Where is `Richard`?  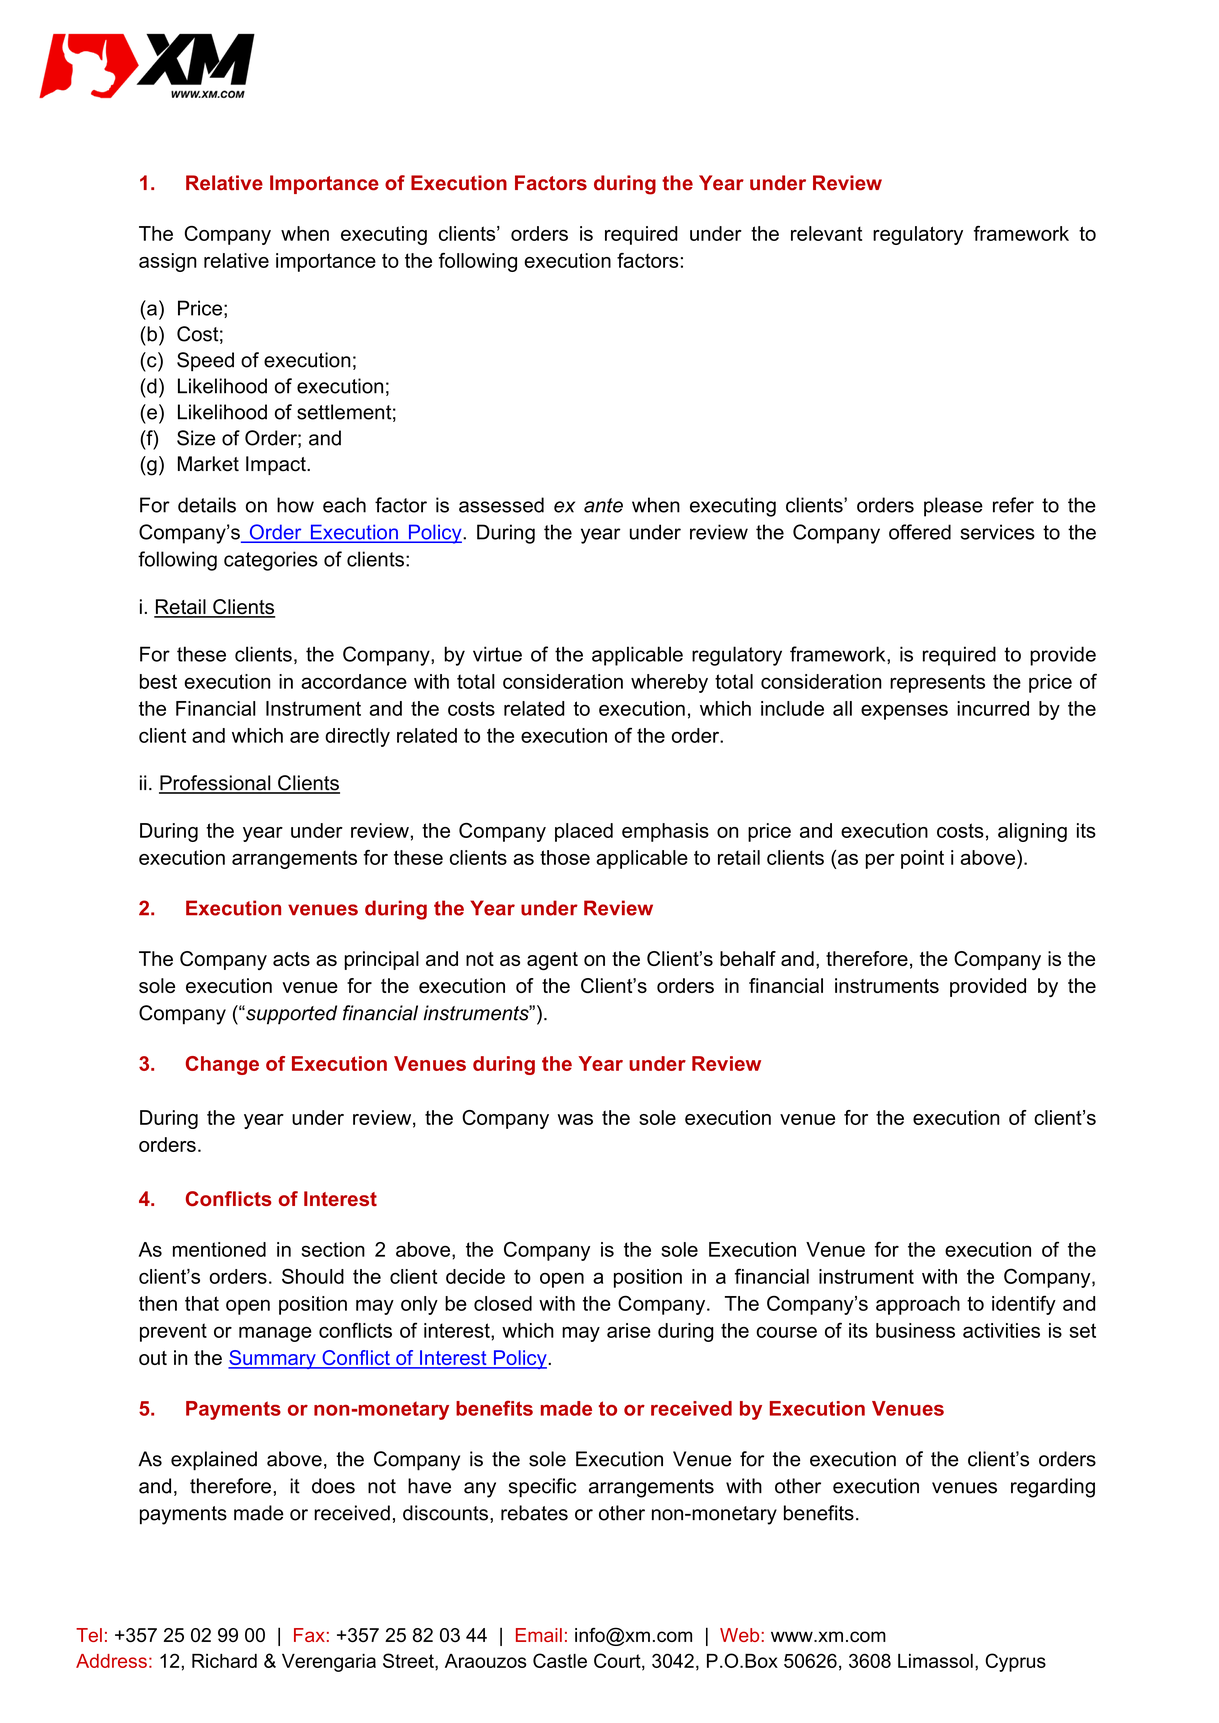 Richard is located at coordinates (224, 1661).
